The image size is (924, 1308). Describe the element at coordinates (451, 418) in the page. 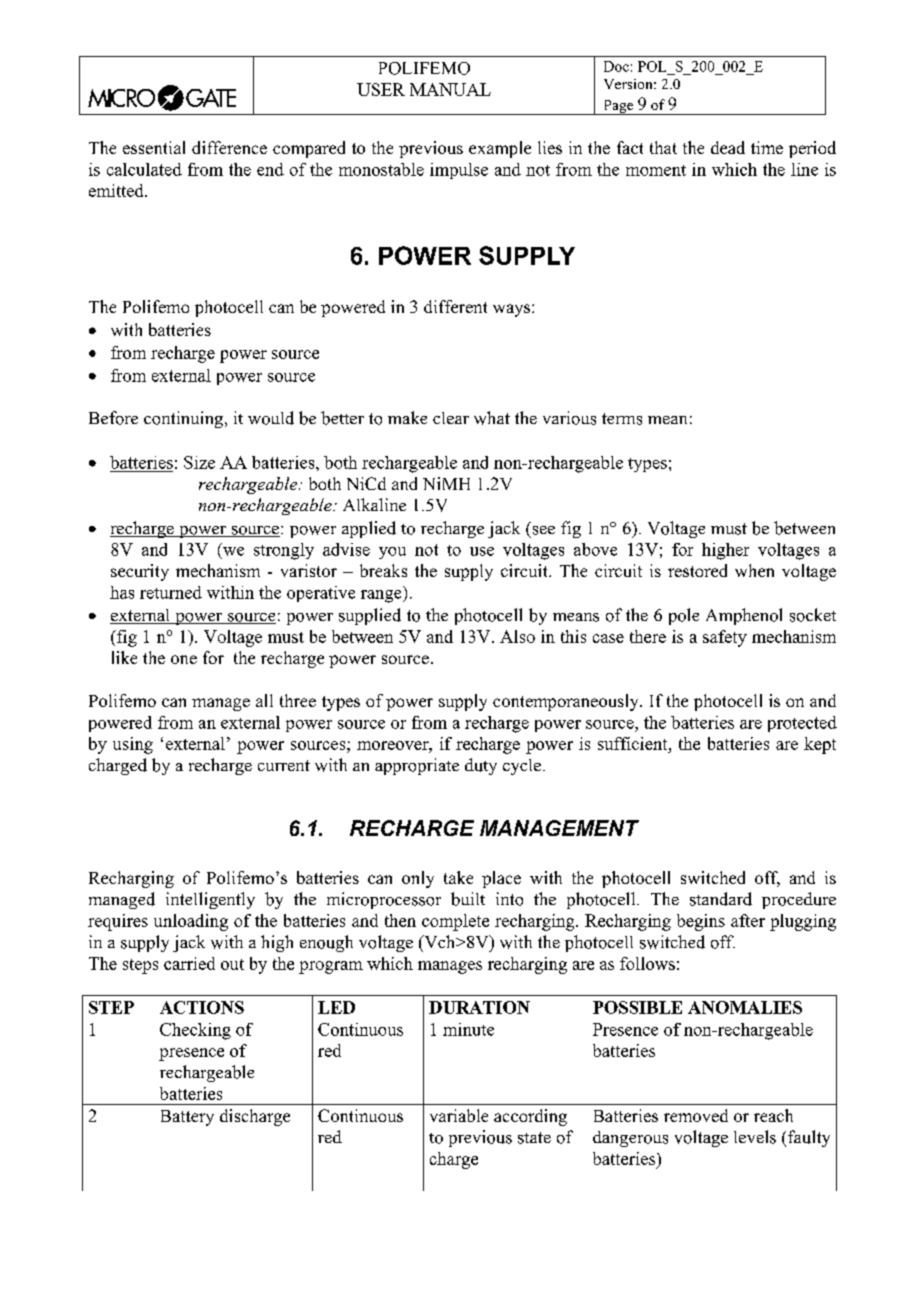

I see `clear` at that location.
